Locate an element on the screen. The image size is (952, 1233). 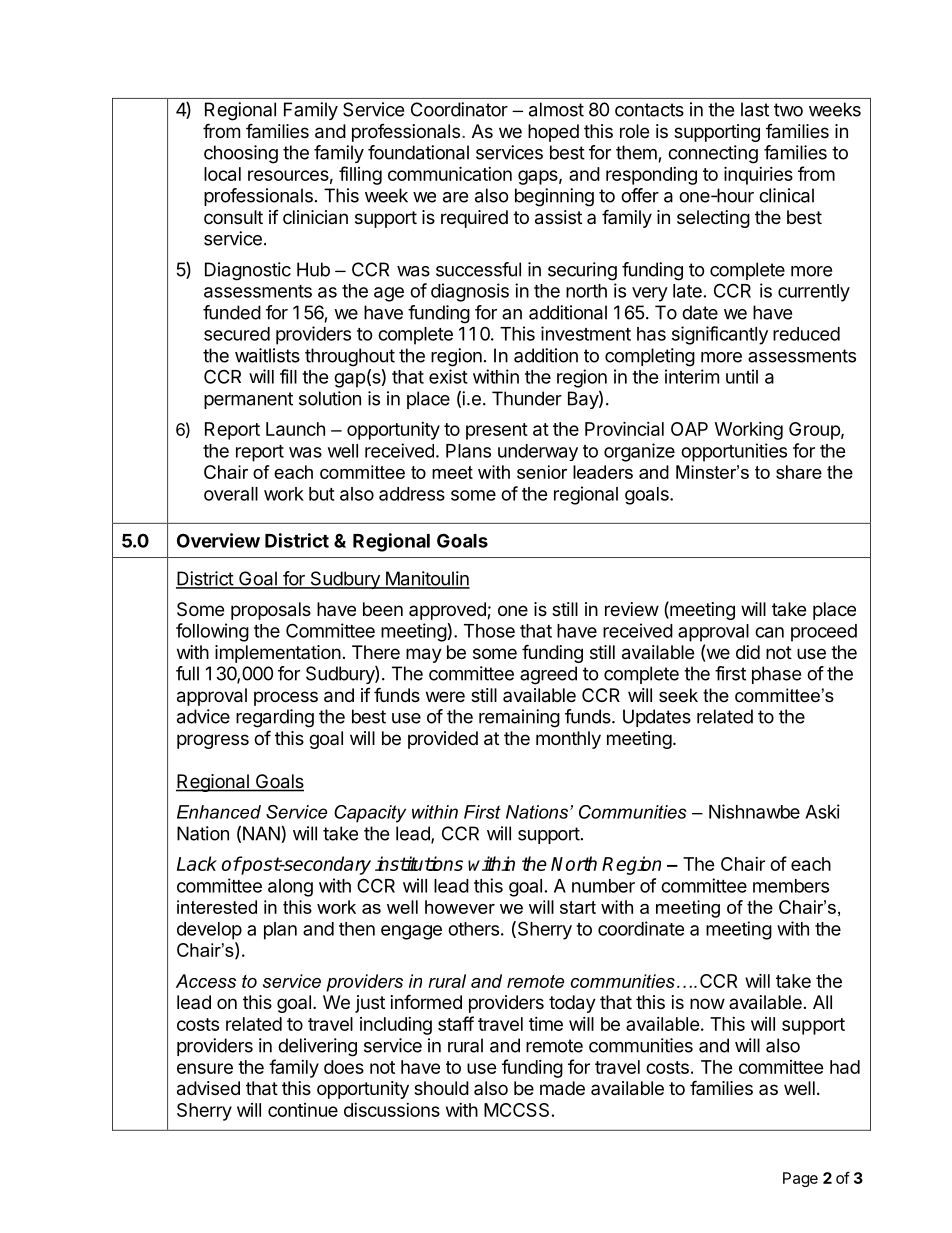
members is located at coordinates (791, 886).
